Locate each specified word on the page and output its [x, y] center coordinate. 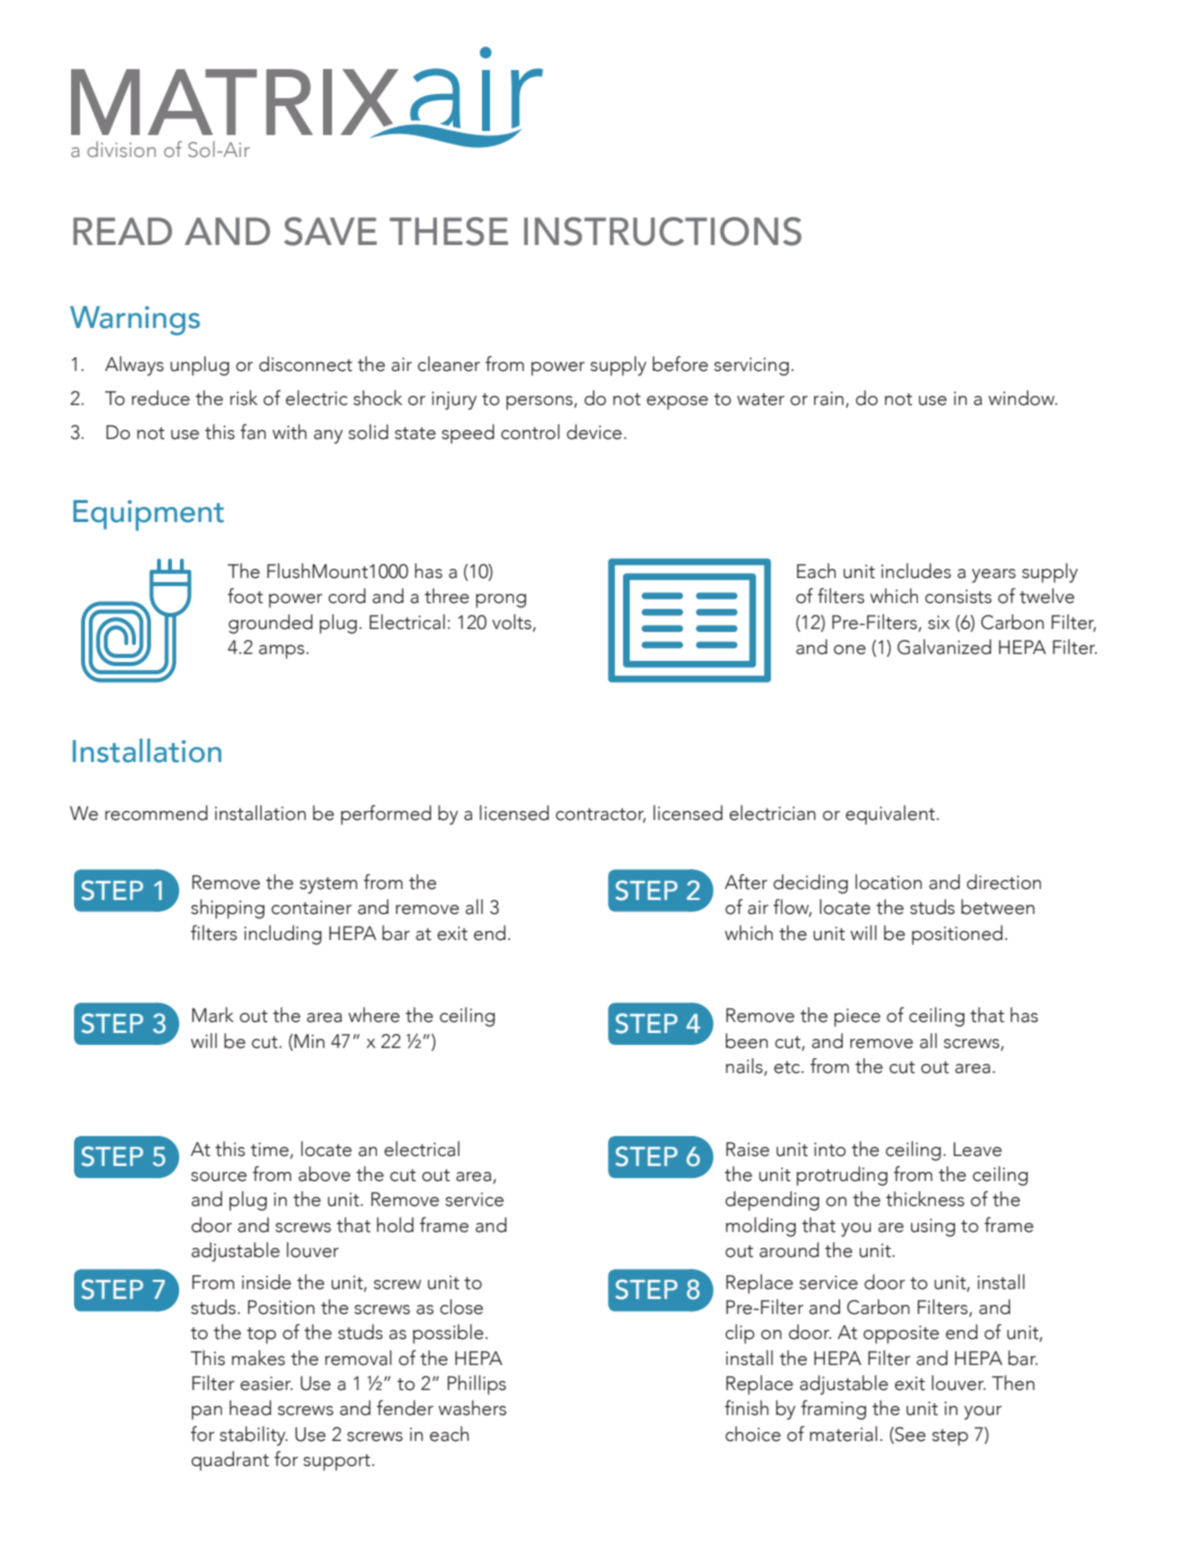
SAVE [330, 231]
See [909, 1435]
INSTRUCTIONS [663, 231]
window [1022, 398]
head [250, 1408]
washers [472, 1408]
